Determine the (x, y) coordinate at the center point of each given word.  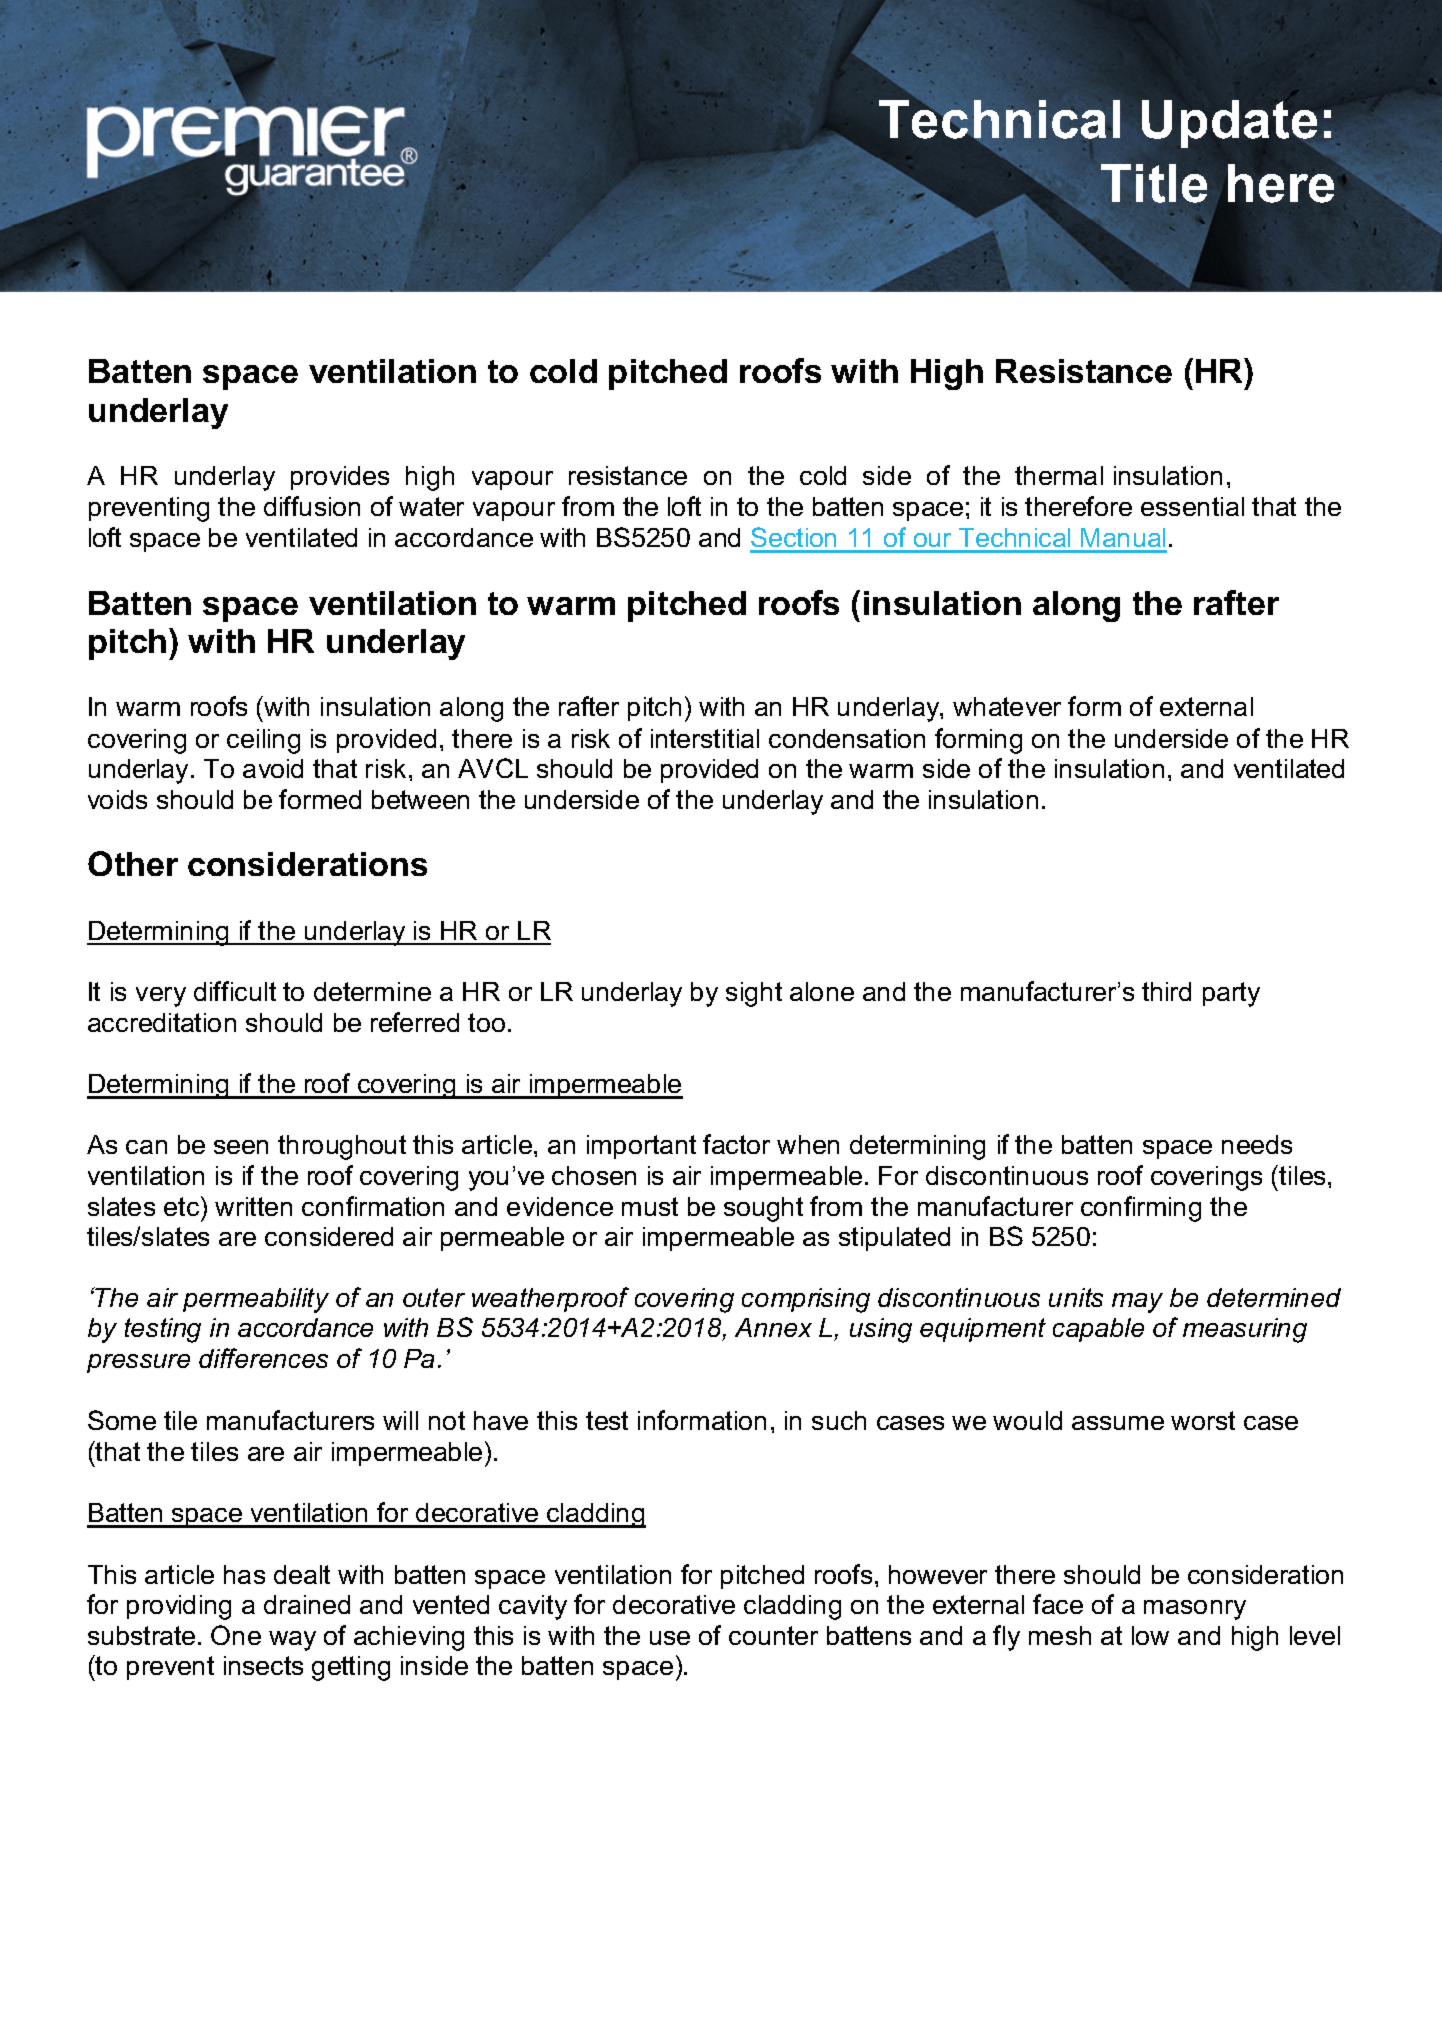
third (1166, 991)
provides (340, 478)
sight (754, 994)
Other (133, 863)
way (292, 1641)
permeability (256, 1300)
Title (1154, 183)
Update (1229, 124)
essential (1192, 506)
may (1137, 1303)
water (431, 506)
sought (763, 1209)
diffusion (312, 506)
